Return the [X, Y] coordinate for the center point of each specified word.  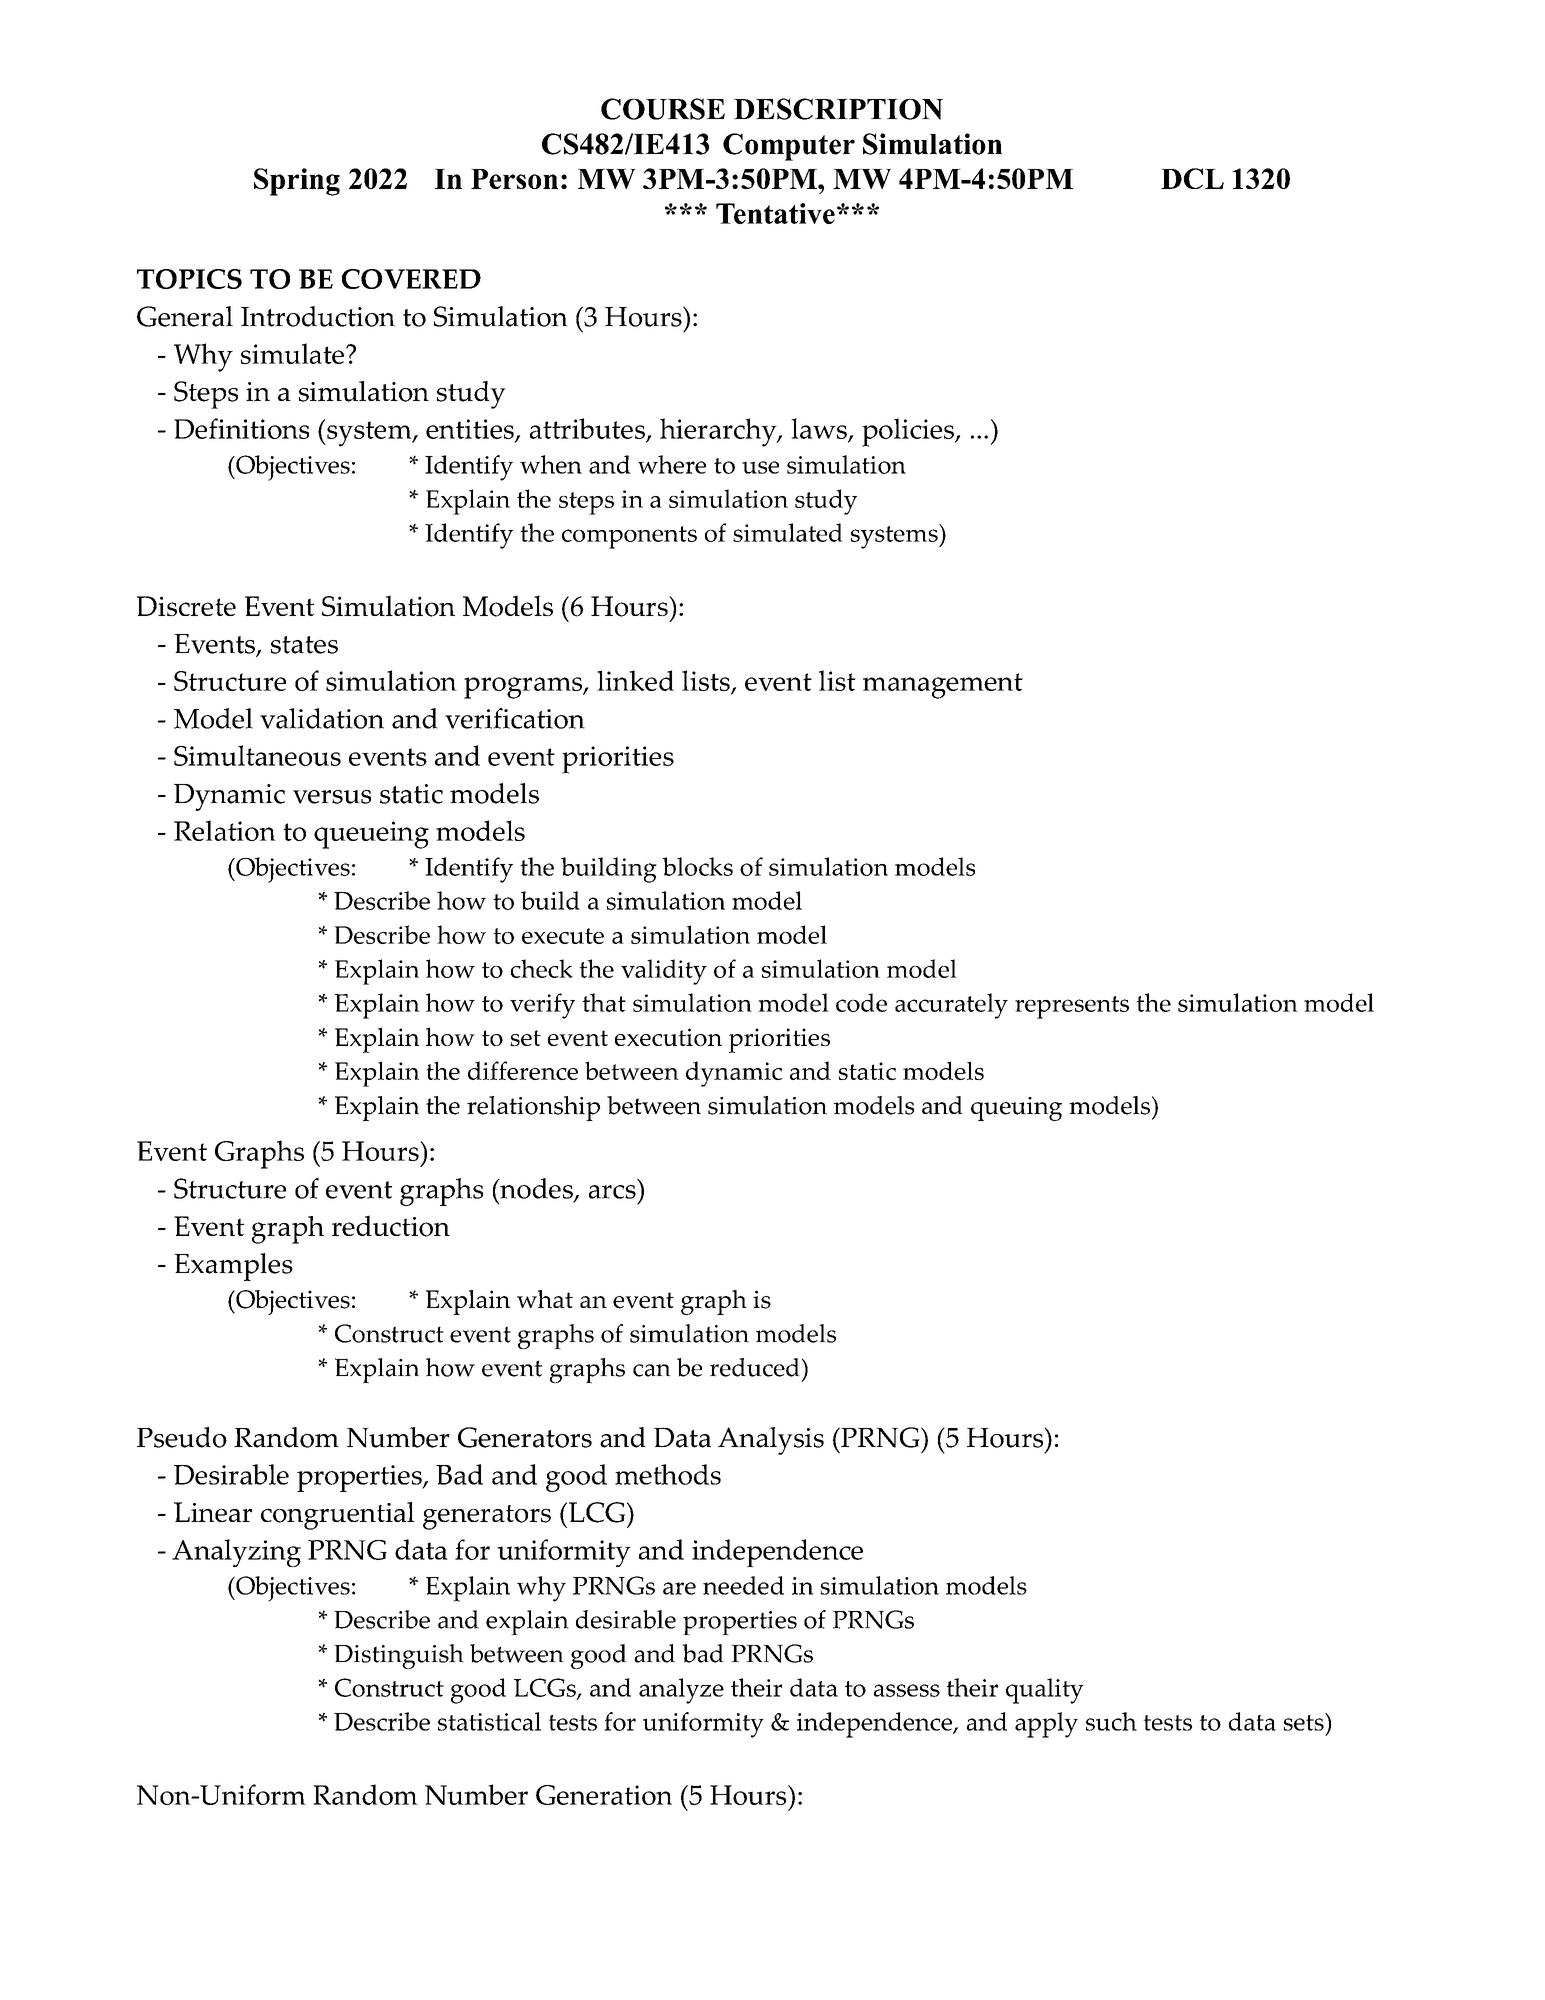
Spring [297, 182]
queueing [371, 835]
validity [664, 972]
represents [1072, 1007]
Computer [789, 147]
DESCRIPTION [838, 109]
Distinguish [399, 1656]
